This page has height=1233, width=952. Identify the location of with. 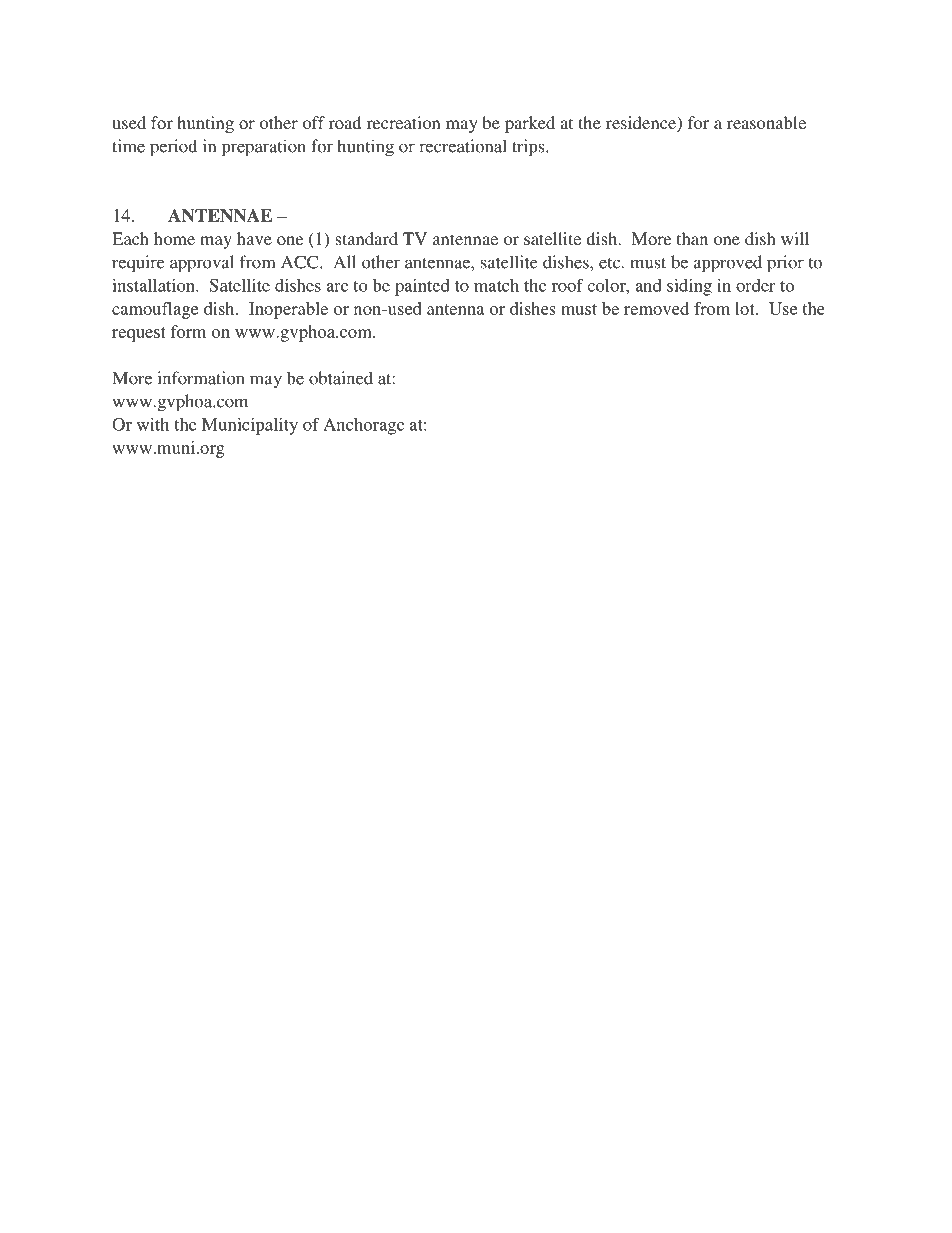
(153, 424).
